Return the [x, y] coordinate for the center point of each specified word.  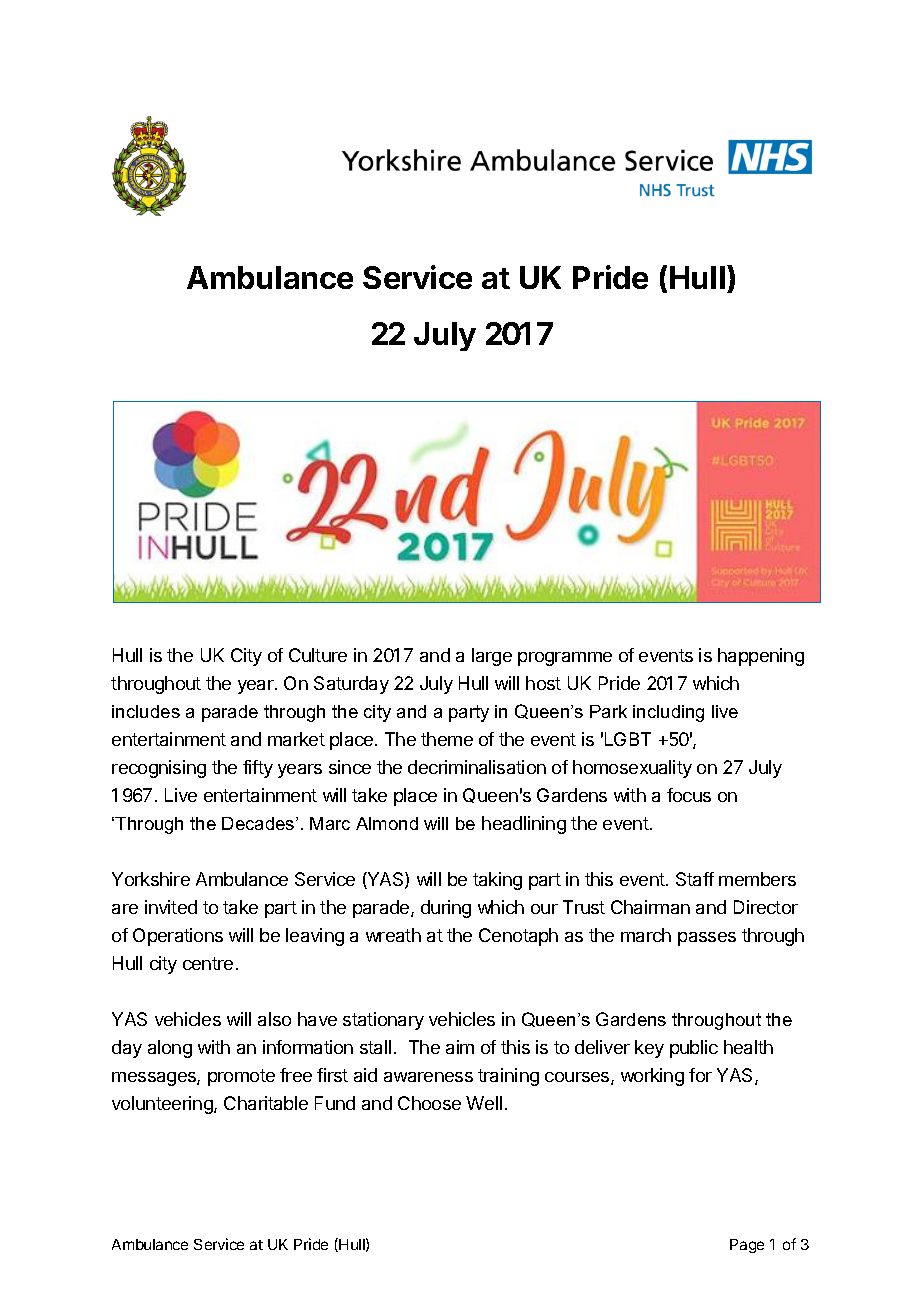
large [492, 657]
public [694, 1049]
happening [761, 657]
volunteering [163, 1105]
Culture [318, 655]
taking [497, 881]
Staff [695, 879]
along [170, 1049]
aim [460, 1047]
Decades [259, 823]
